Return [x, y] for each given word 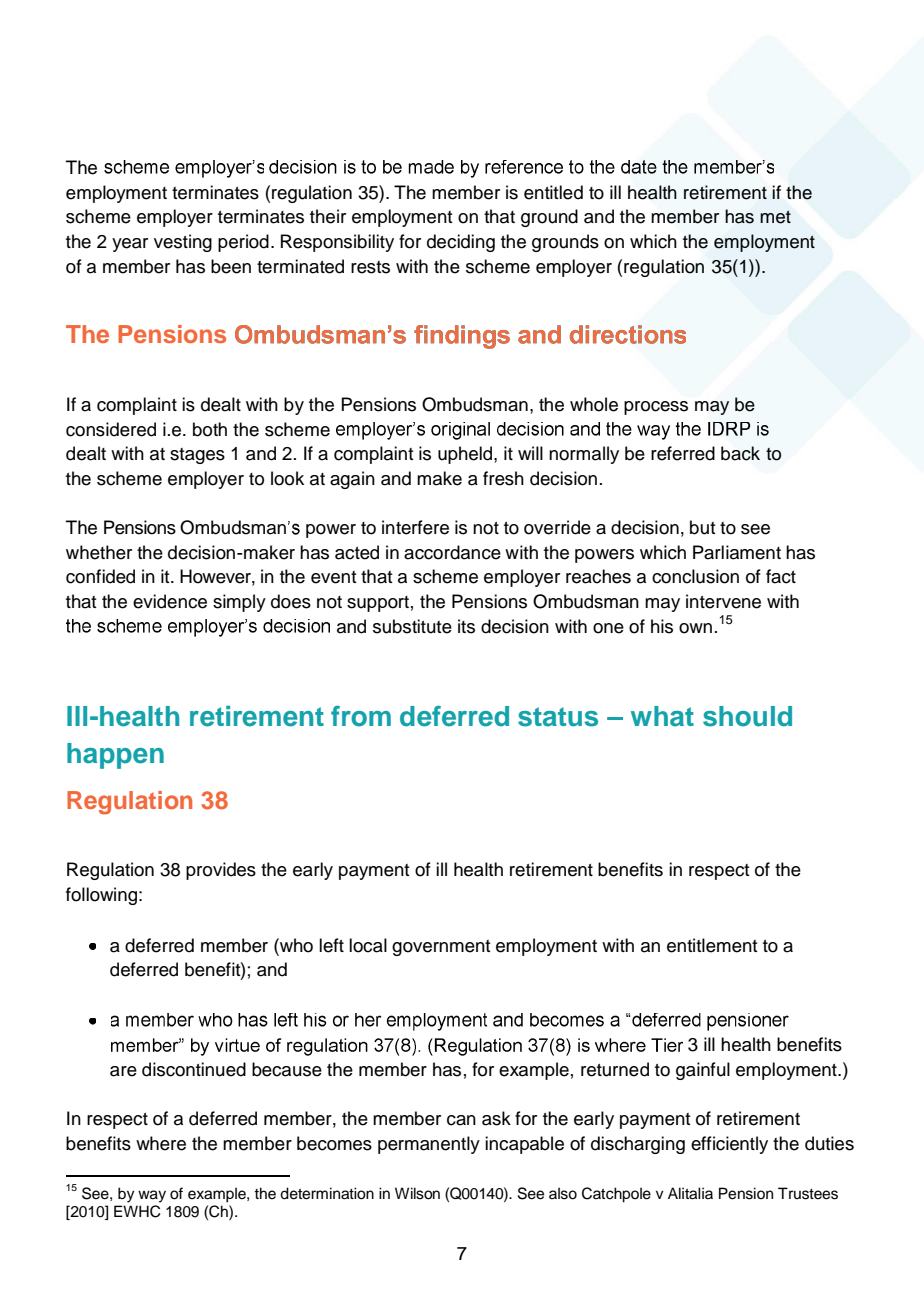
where [161, 1143]
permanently [429, 1145]
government [441, 948]
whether [99, 552]
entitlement [712, 945]
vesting [183, 243]
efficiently [729, 1145]
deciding [461, 243]
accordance [452, 552]
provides [221, 871]
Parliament [737, 552]
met [775, 217]
